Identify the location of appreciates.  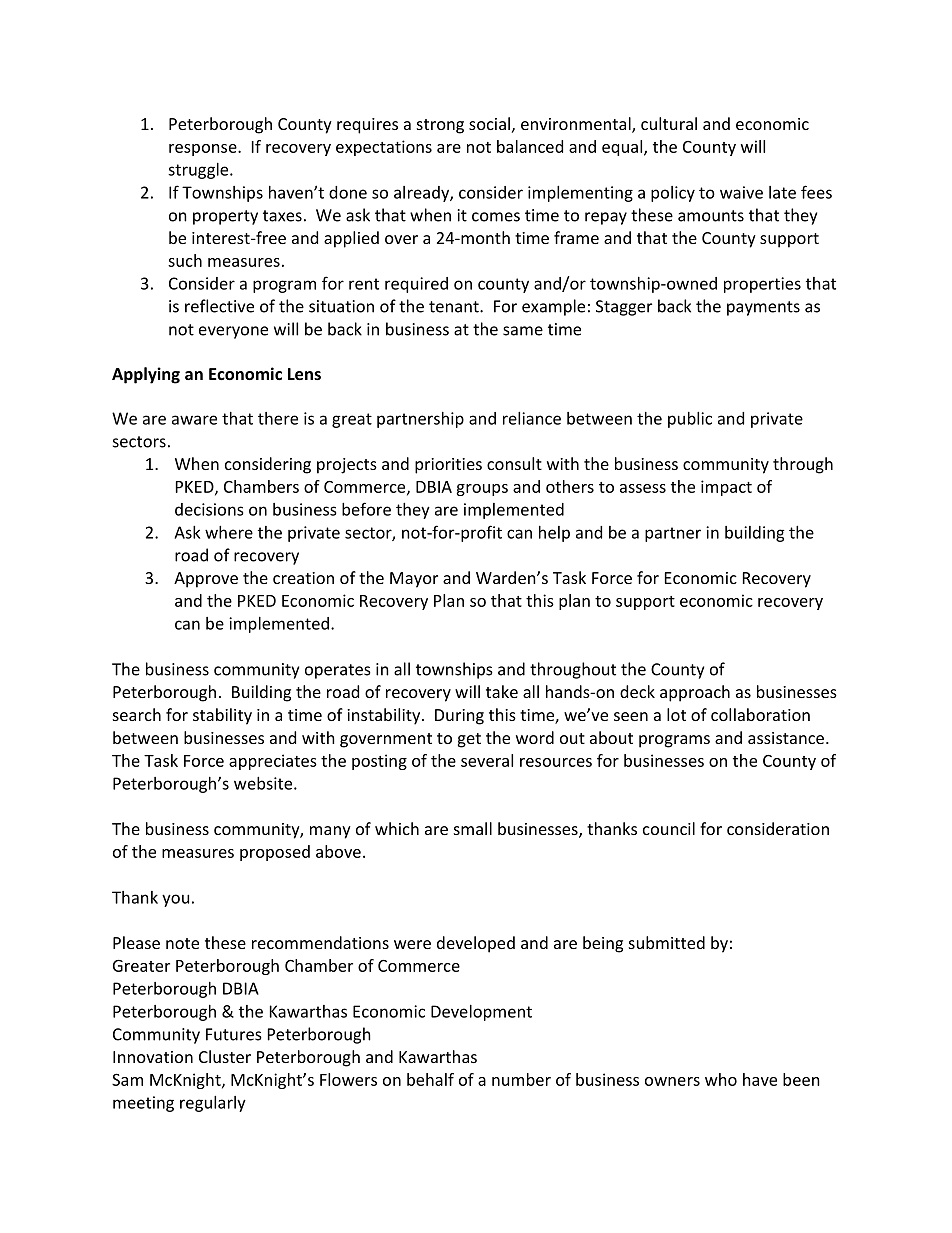
(273, 762).
